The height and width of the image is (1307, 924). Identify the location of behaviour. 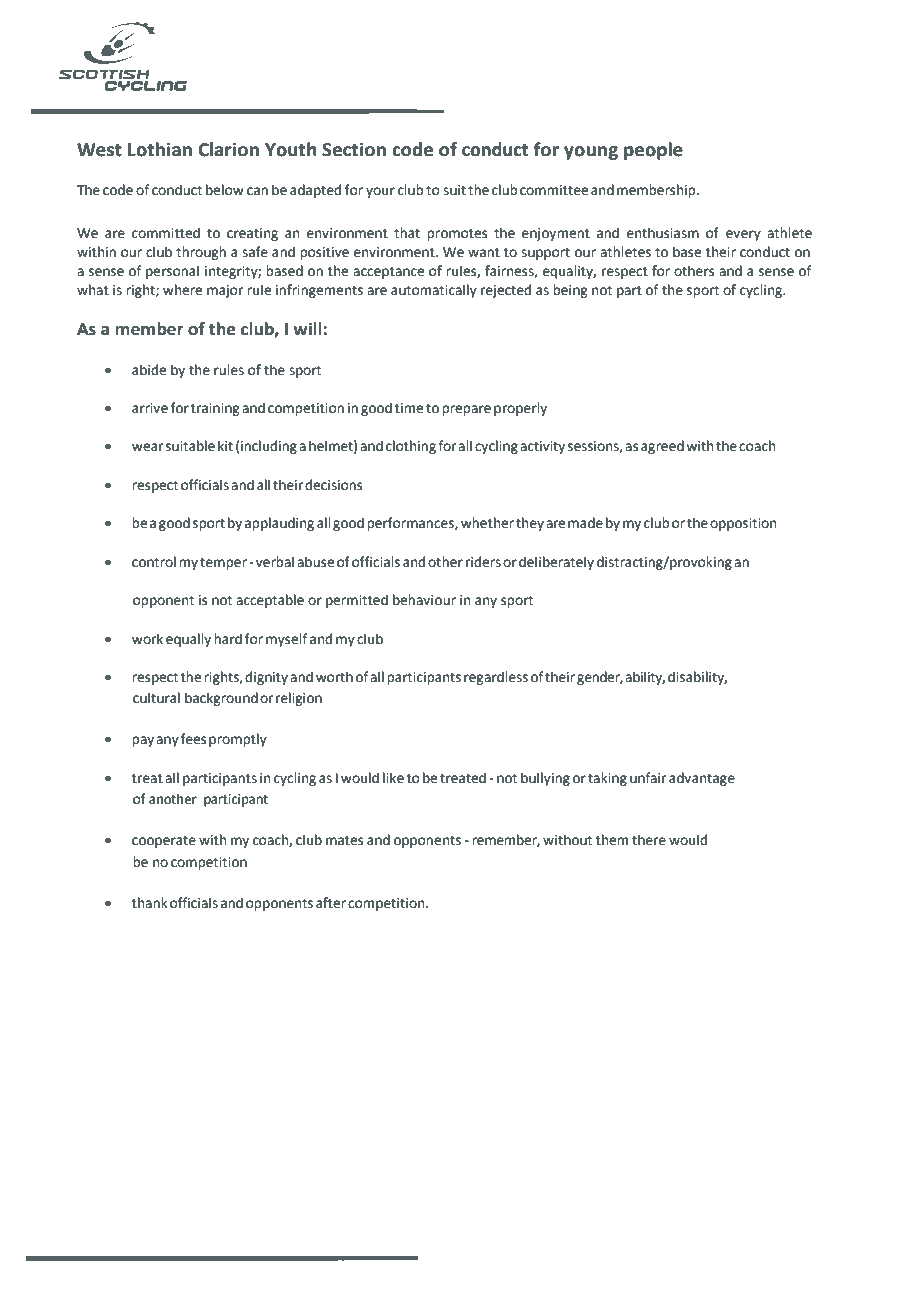
(424, 600).
